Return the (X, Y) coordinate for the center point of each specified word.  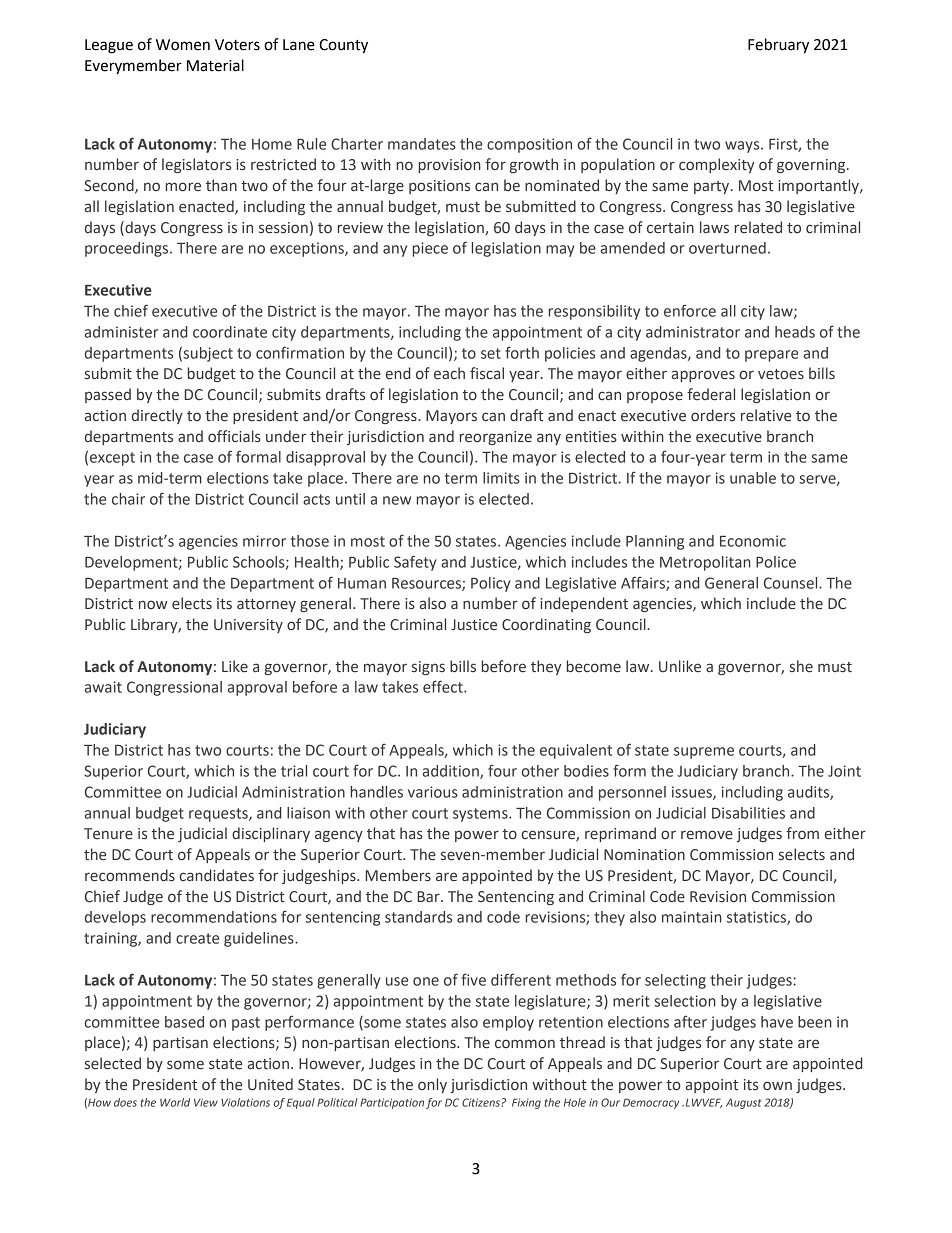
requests (219, 815)
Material (215, 65)
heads (795, 332)
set (491, 353)
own (777, 1085)
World (175, 1102)
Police (776, 562)
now (153, 604)
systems (481, 815)
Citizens (481, 1102)
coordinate (230, 332)
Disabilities (748, 813)
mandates (422, 144)
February (778, 46)
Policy (490, 584)
